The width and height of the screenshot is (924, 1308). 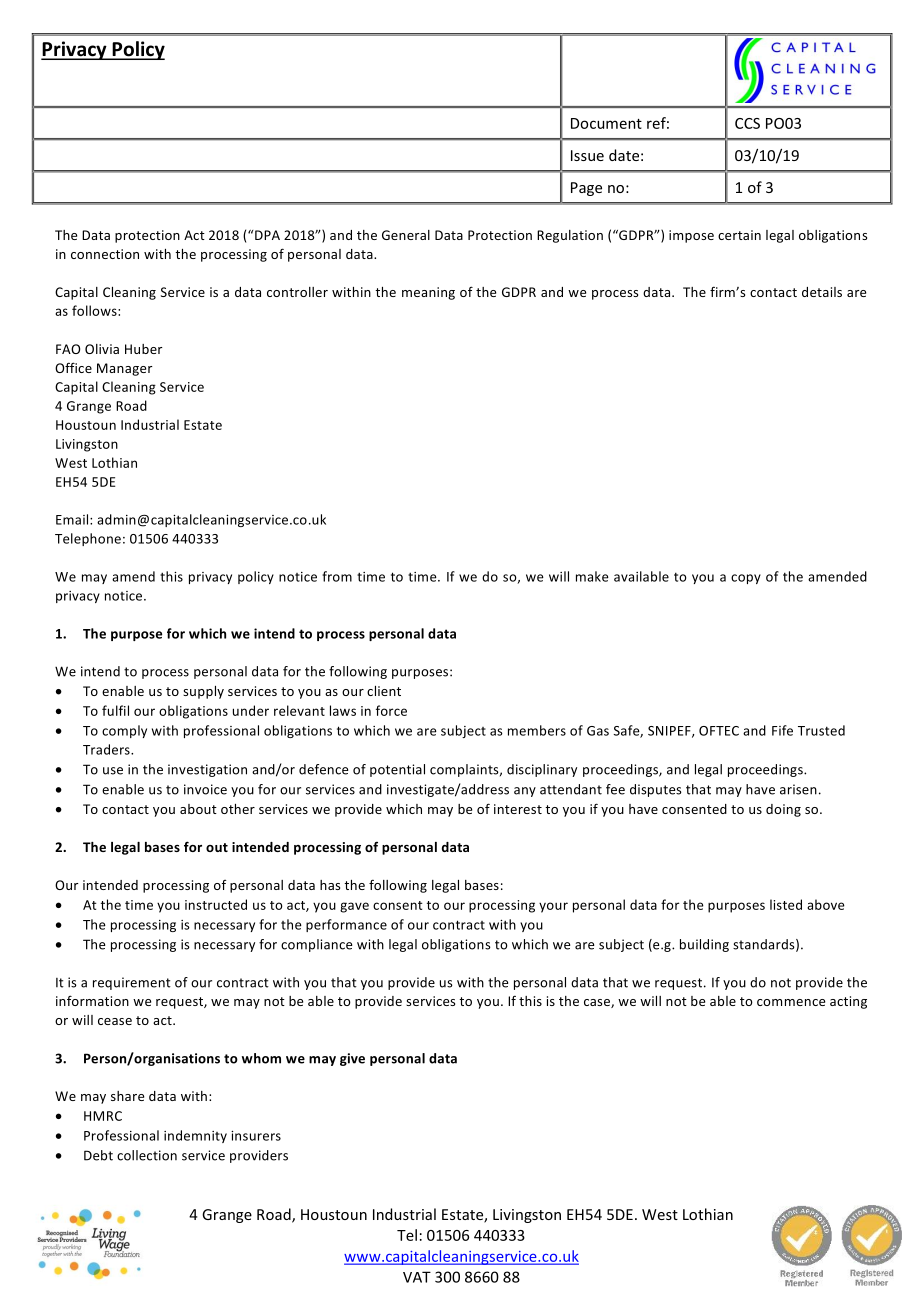 I want to click on collection, so click(x=147, y=1155).
